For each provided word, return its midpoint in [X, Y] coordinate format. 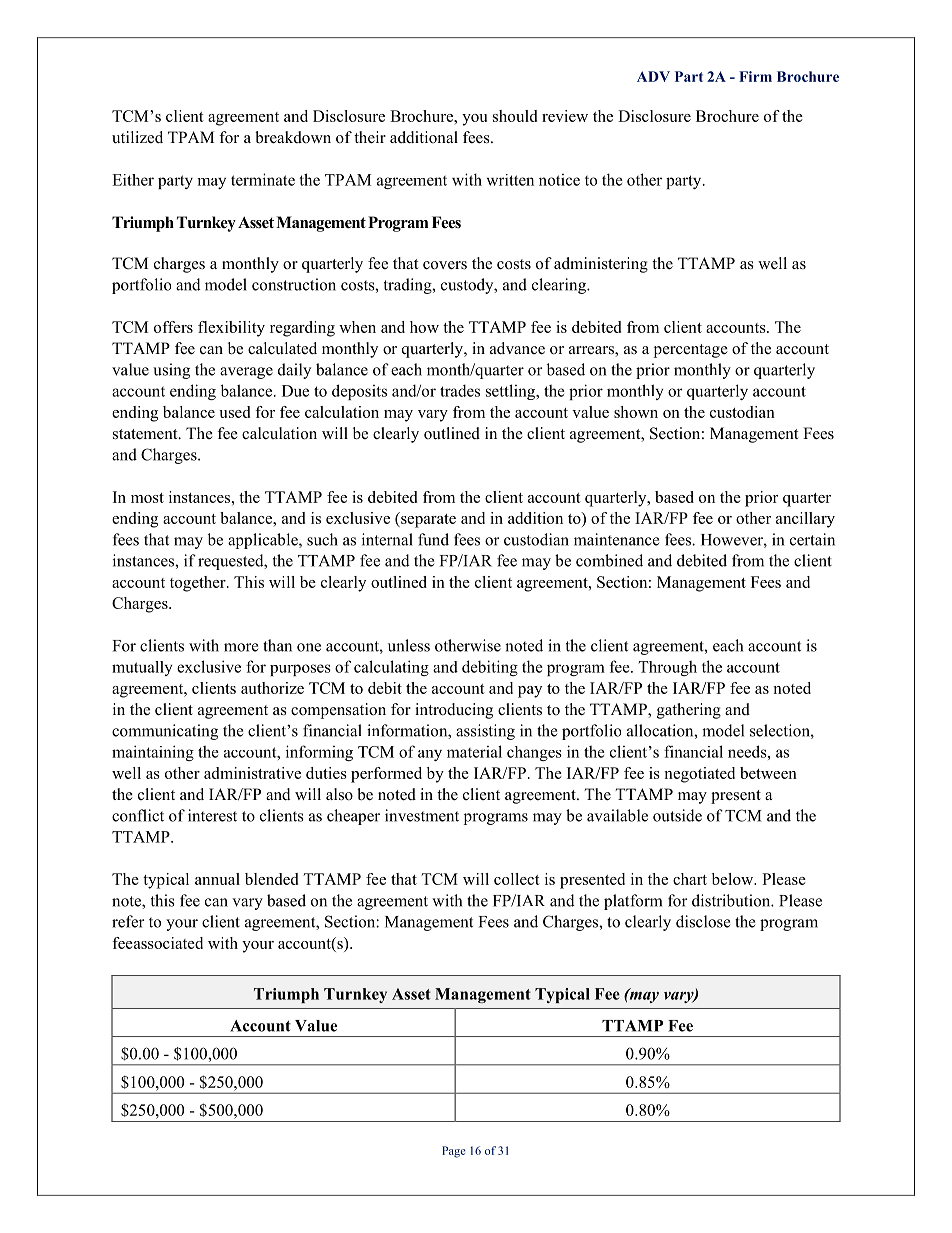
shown [636, 412]
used [234, 412]
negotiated [699, 775]
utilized [137, 137]
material [474, 751]
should [515, 116]
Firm [755, 76]
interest [212, 815]
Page [454, 1152]
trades [460, 390]
